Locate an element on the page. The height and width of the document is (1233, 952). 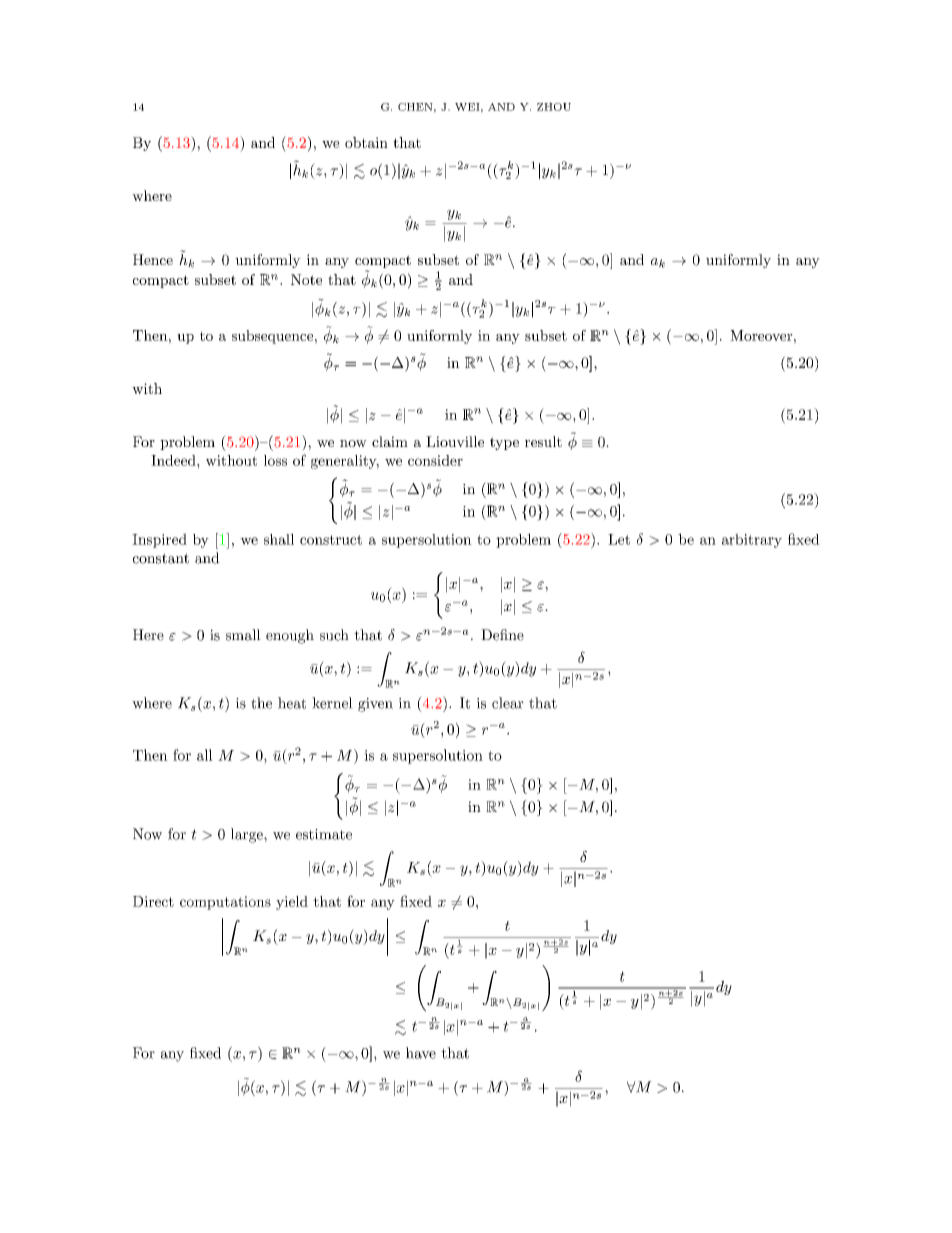
Liouville is located at coordinates (455, 441).
